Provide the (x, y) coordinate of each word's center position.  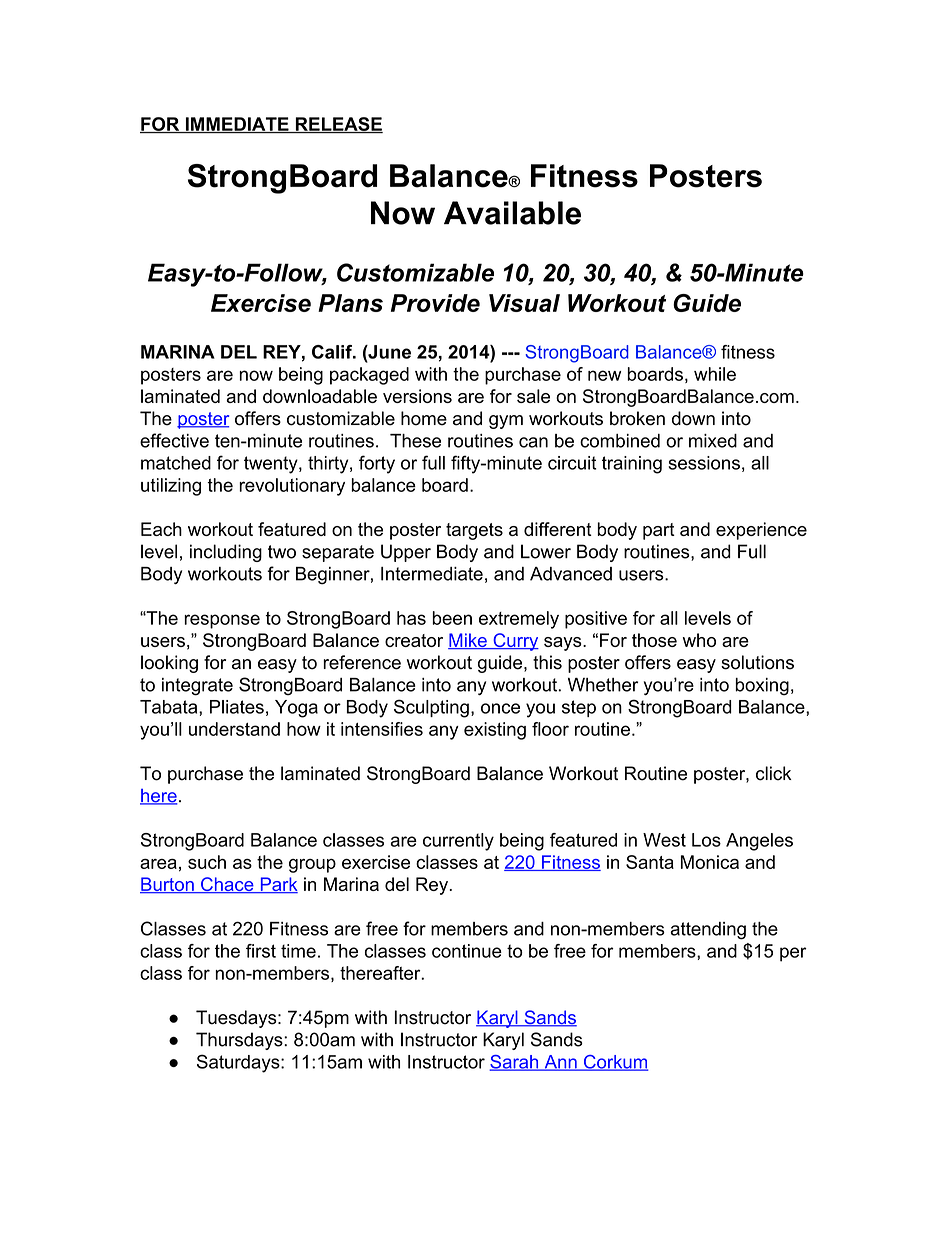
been (452, 618)
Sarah (515, 1063)
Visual (524, 303)
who (699, 640)
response (222, 621)
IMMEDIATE (237, 125)
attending (708, 931)
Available (512, 213)
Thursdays (240, 1041)
